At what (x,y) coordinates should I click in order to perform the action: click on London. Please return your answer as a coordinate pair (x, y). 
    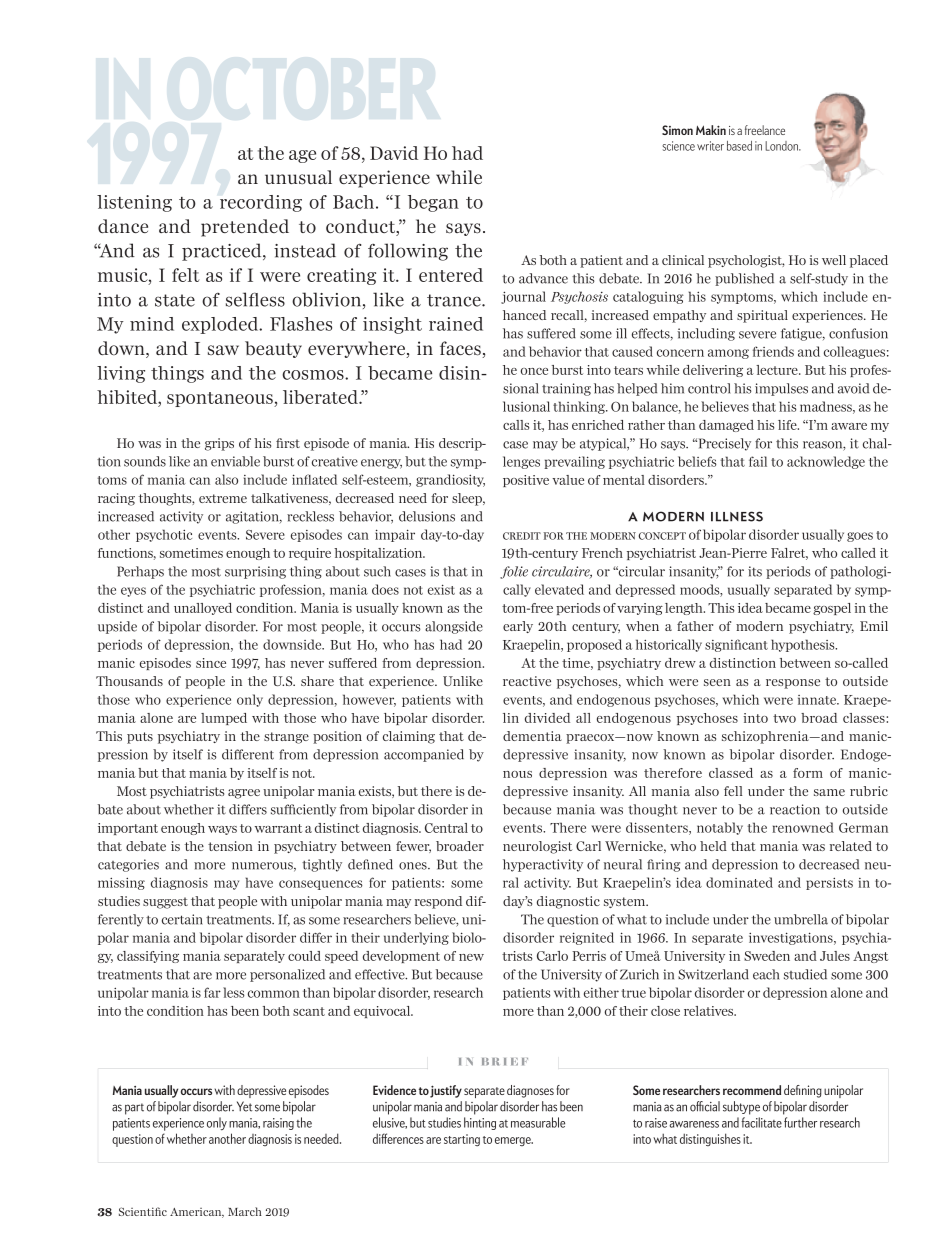
    Looking at the image, I should click on (783, 146).
